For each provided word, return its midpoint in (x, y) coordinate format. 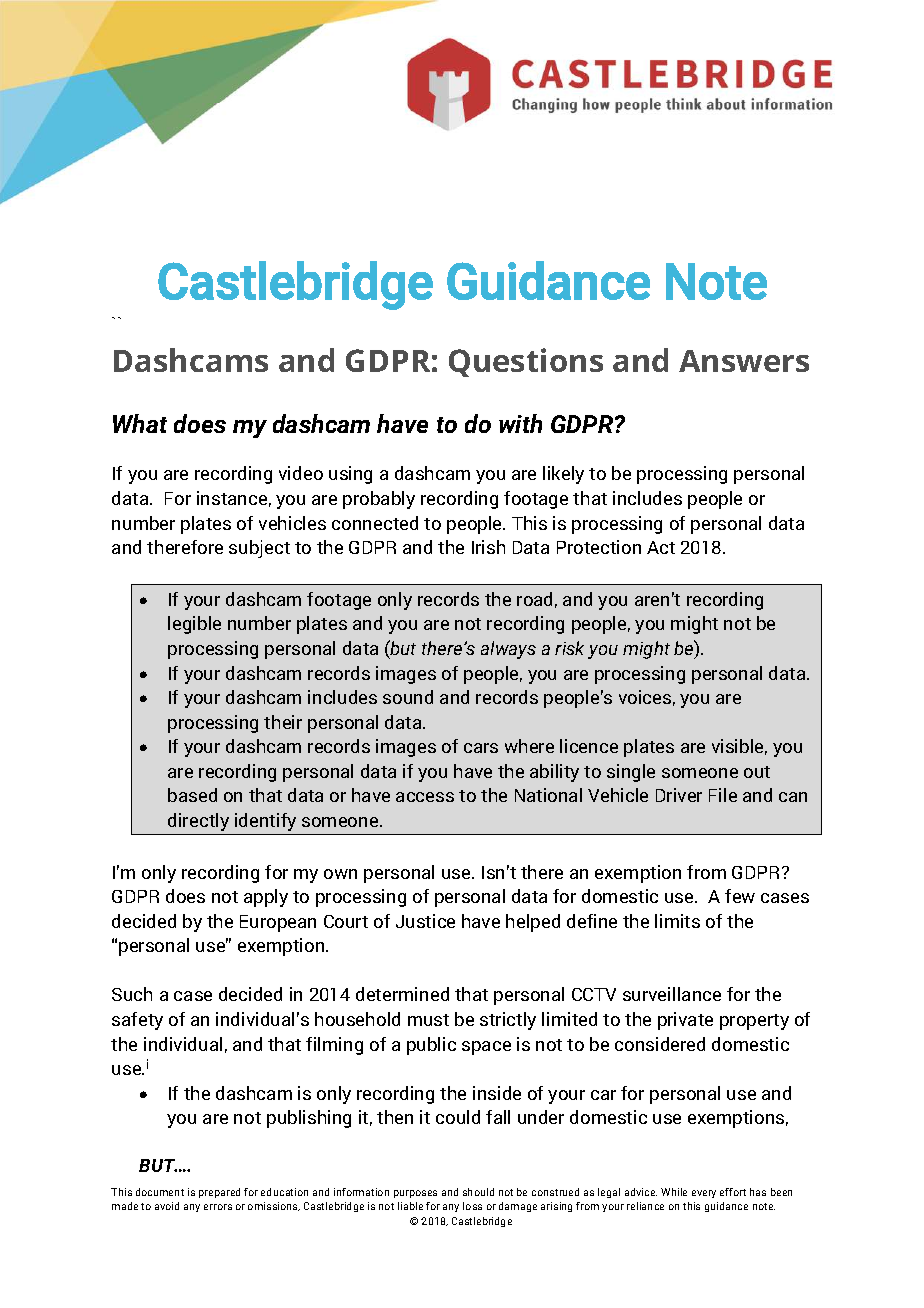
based (192, 795)
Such (132, 994)
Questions (526, 362)
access (425, 797)
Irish (488, 547)
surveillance (672, 994)
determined (402, 994)
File (723, 795)
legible (194, 625)
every (704, 1194)
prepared (219, 1193)
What (140, 423)
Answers (744, 361)
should (478, 1192)
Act (661, 547)
